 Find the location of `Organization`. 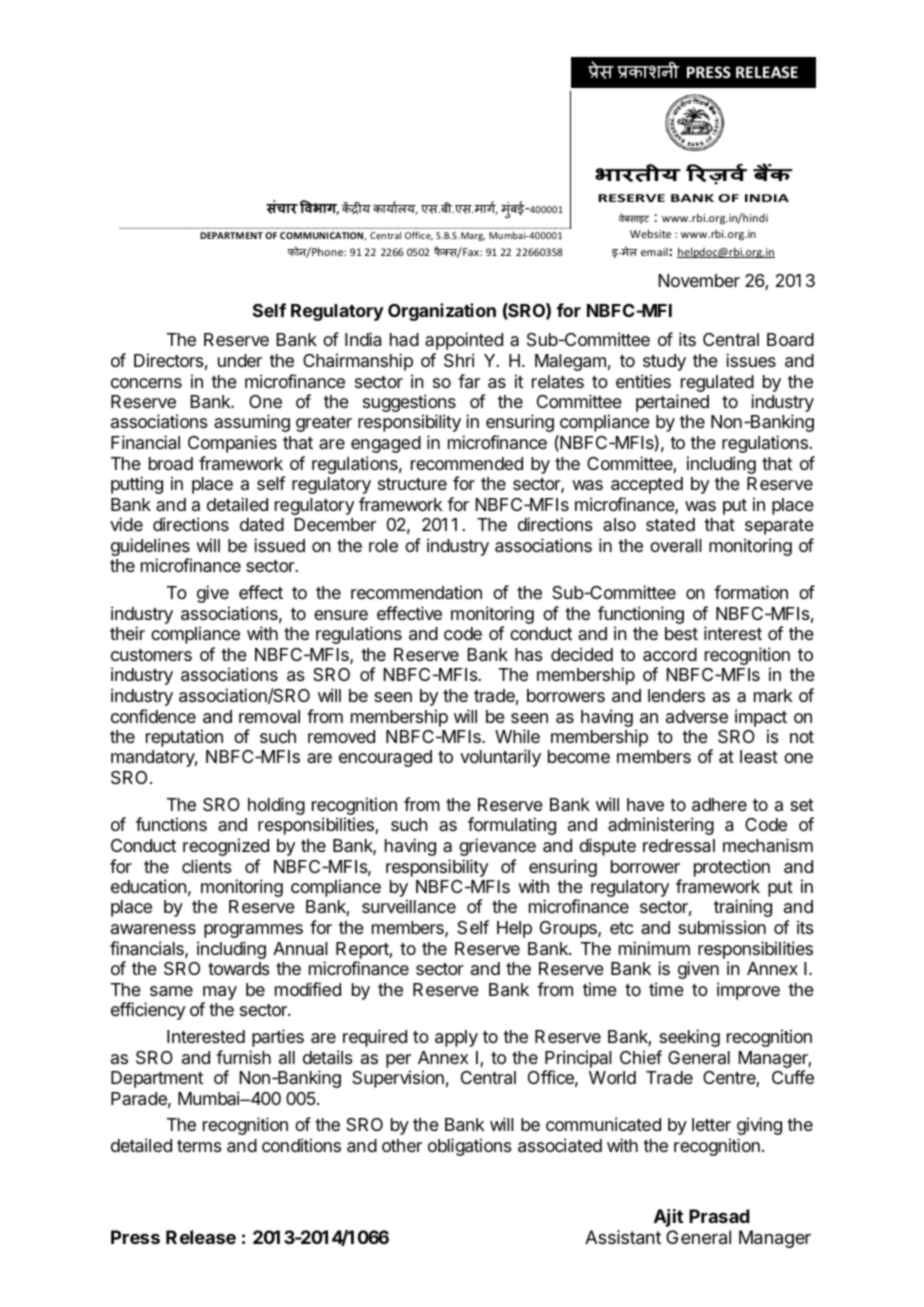

Organization is located at coordinates (442, 312).
